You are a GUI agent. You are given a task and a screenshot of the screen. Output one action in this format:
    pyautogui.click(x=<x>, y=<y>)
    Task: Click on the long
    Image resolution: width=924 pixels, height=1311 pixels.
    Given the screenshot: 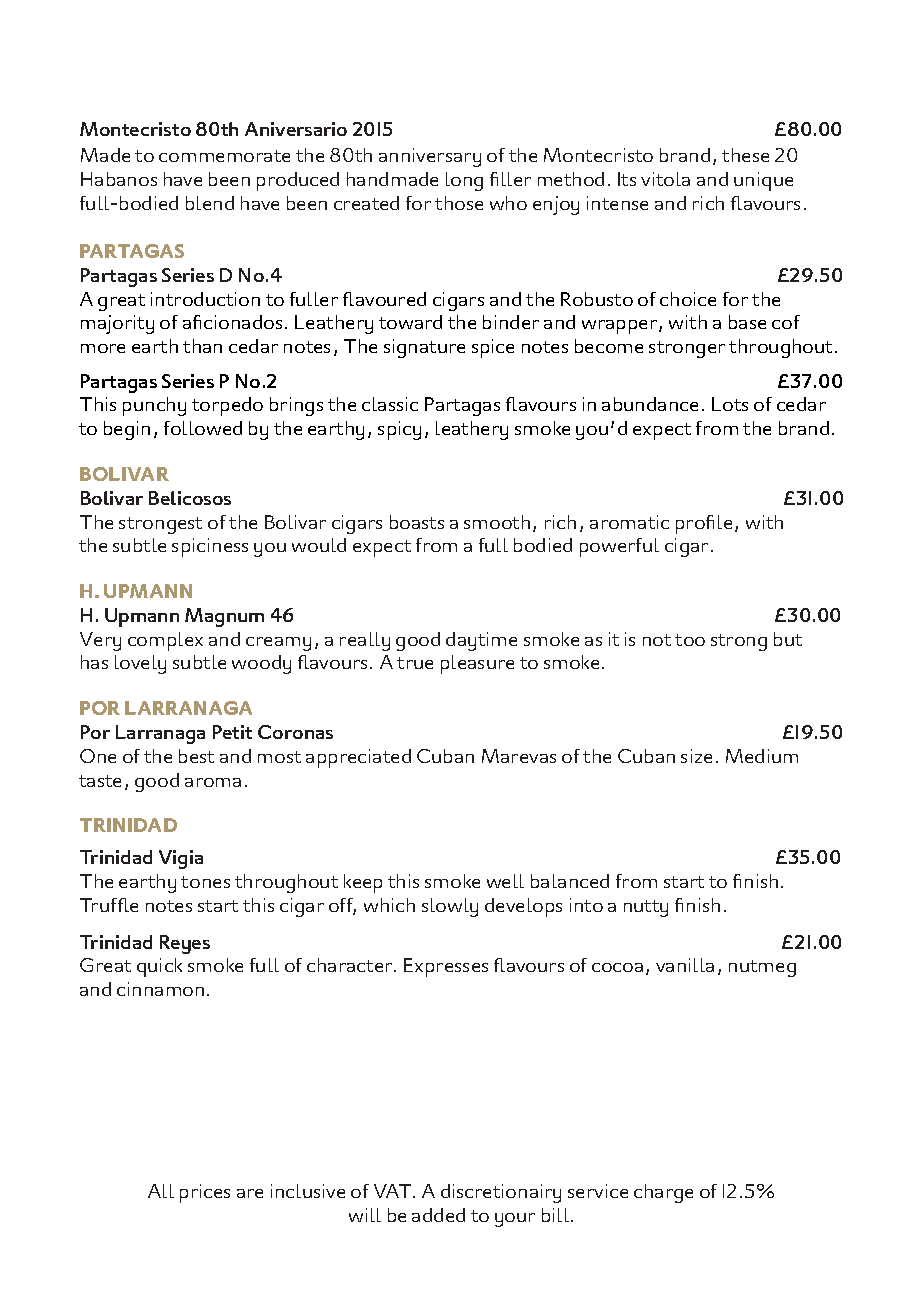 What is the action you would take?
    pyautogui.click(x=464, y=181)
